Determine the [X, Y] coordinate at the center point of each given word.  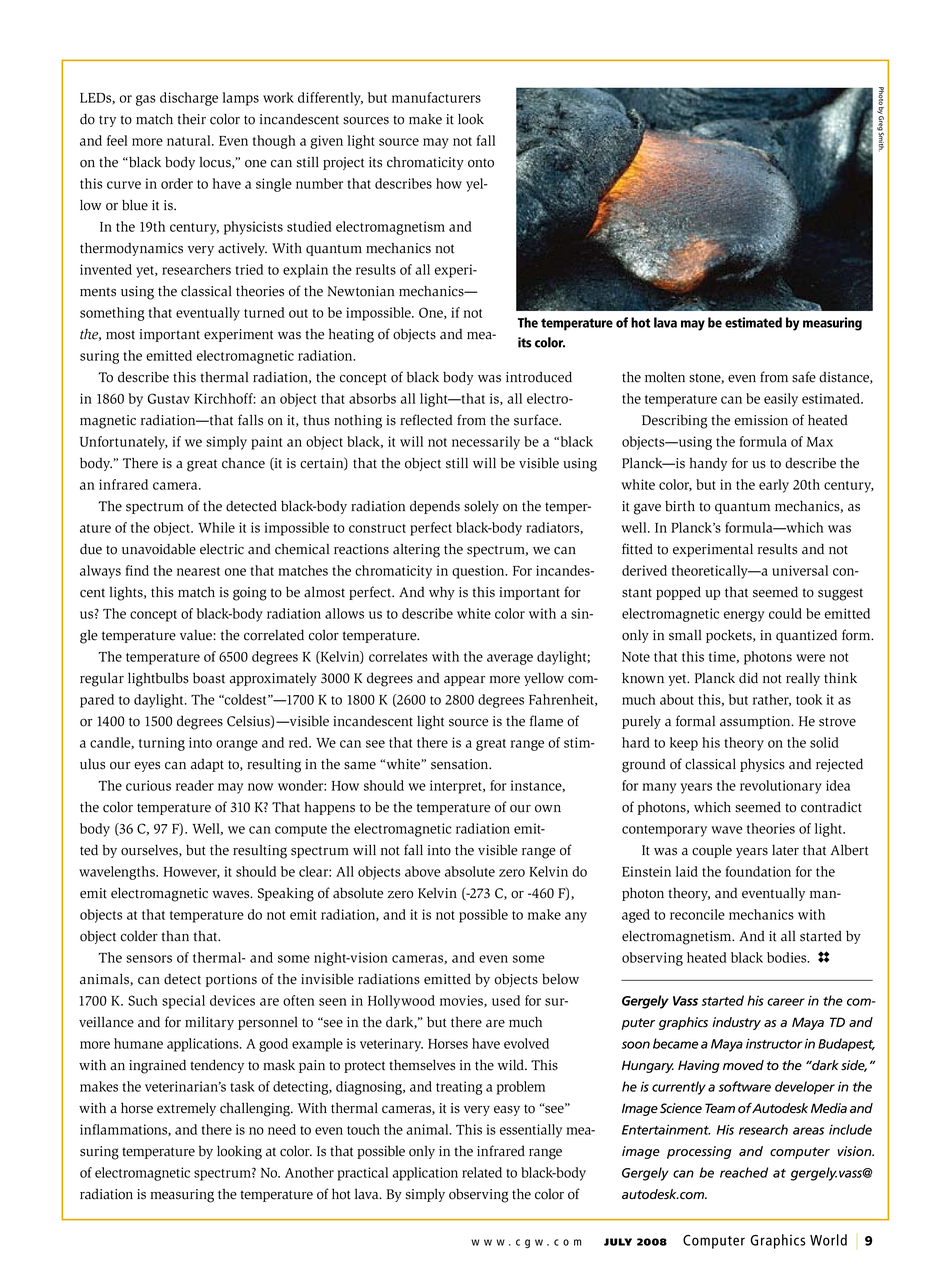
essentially [531, 1131]
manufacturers [436, 97]
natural [190, 140]
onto [481, 163]
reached [744, 1172]
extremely [186, 1109]
